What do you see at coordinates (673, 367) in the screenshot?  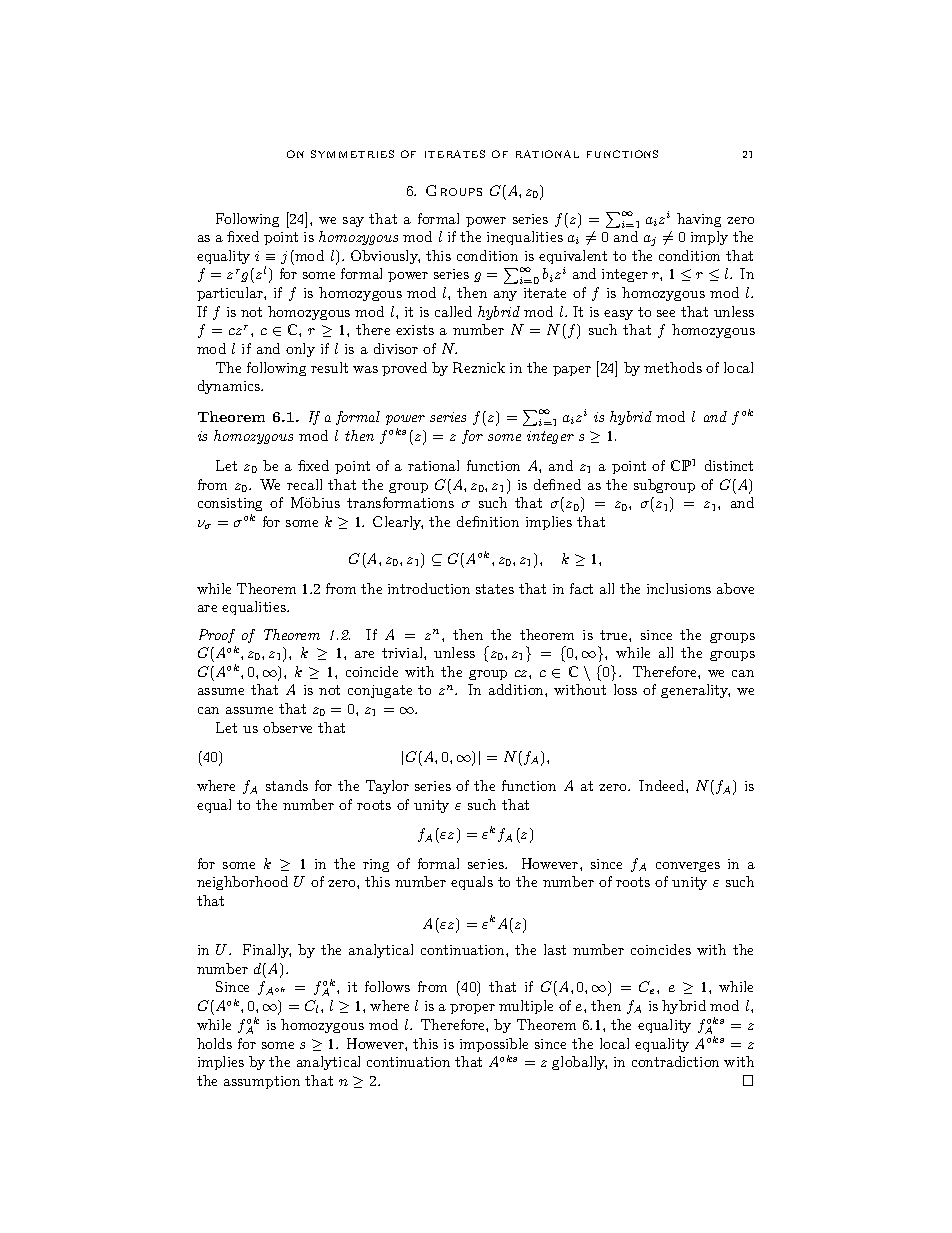 I see `methods` at bounding box center [673, 367].
